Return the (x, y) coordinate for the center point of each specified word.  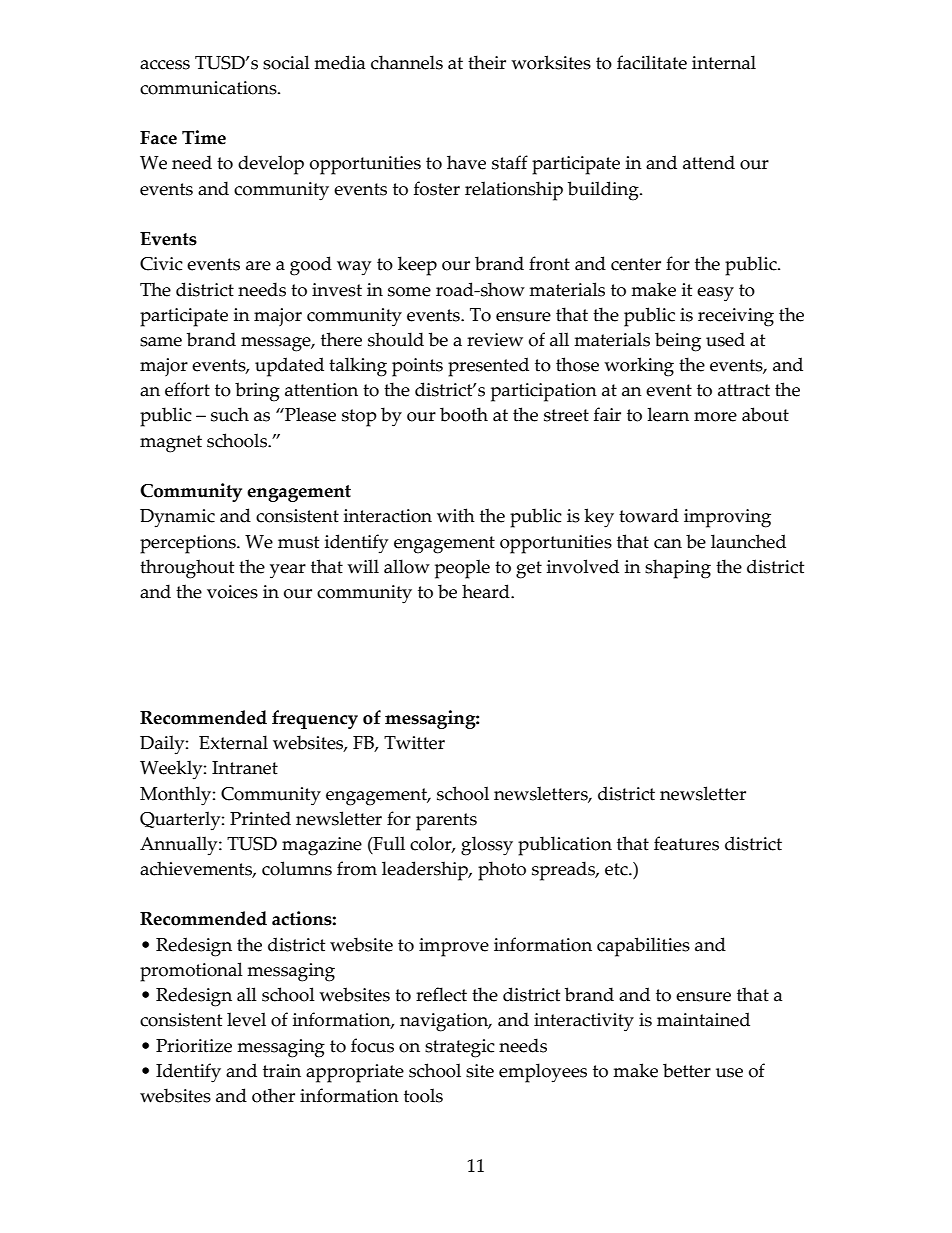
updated (289, 367)
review (495, 340)
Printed (260, 818)
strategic (460, 1048)
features (686, 843)
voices (232, 592)
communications (209, 88)
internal (724, 62)
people (462, 569)
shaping (678, 569)
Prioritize (194, 1046)
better (687, 1070)
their (487, 62)
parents (446, 822)
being (678, 342)
